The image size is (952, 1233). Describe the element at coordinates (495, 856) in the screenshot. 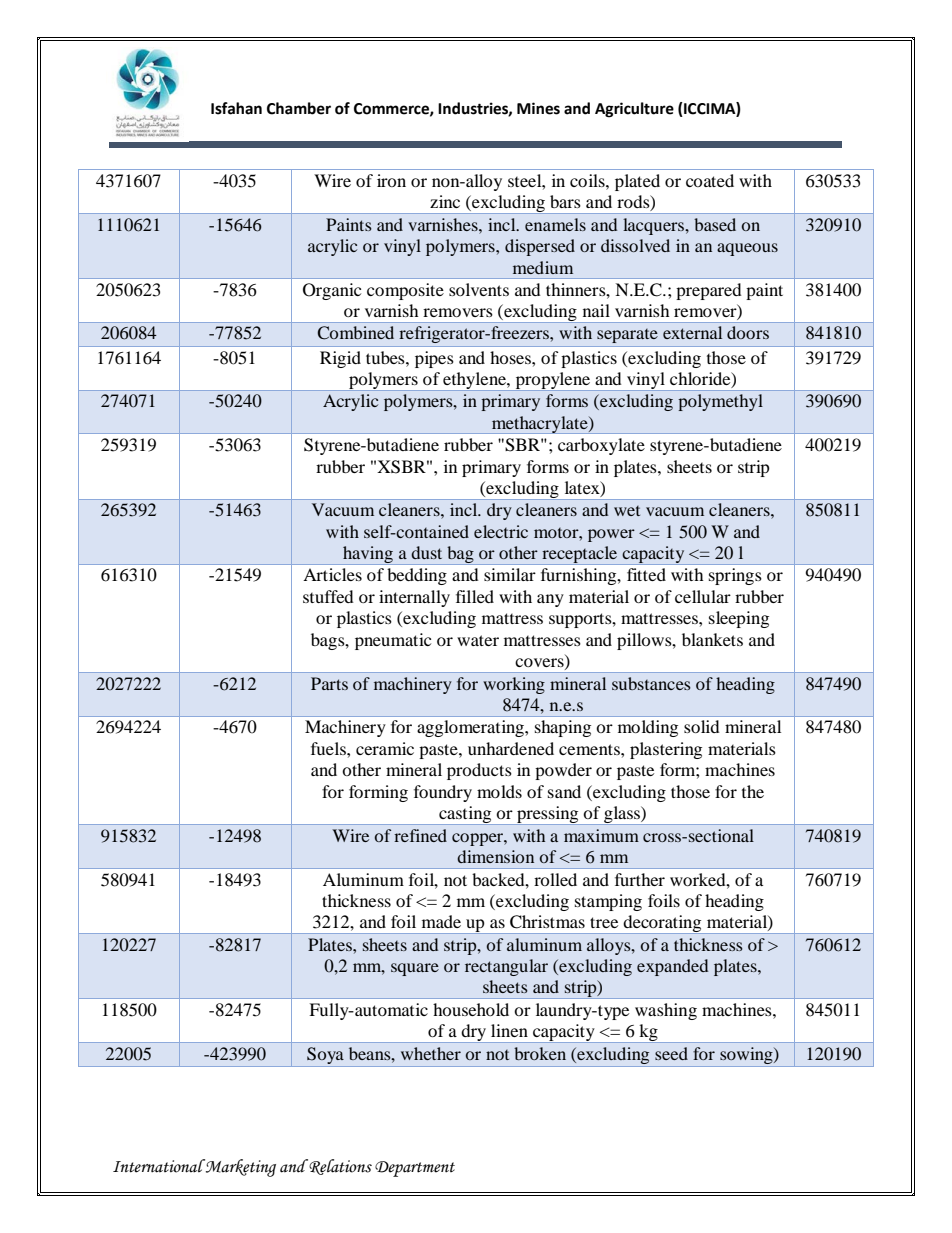

I see `dimension` at that location.
